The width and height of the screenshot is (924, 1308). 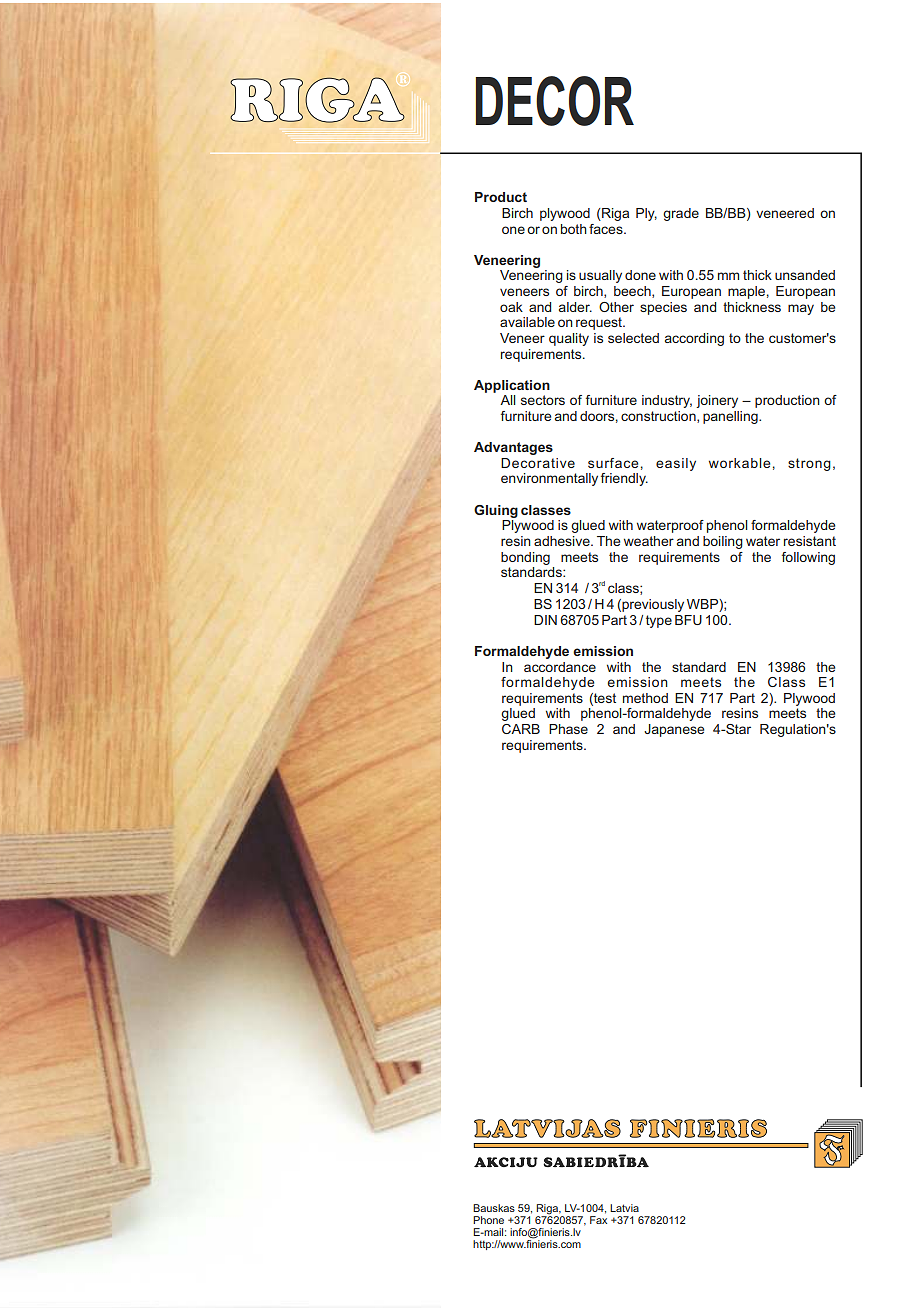 I want to click on Fax, so click(x=598, y=1220).
